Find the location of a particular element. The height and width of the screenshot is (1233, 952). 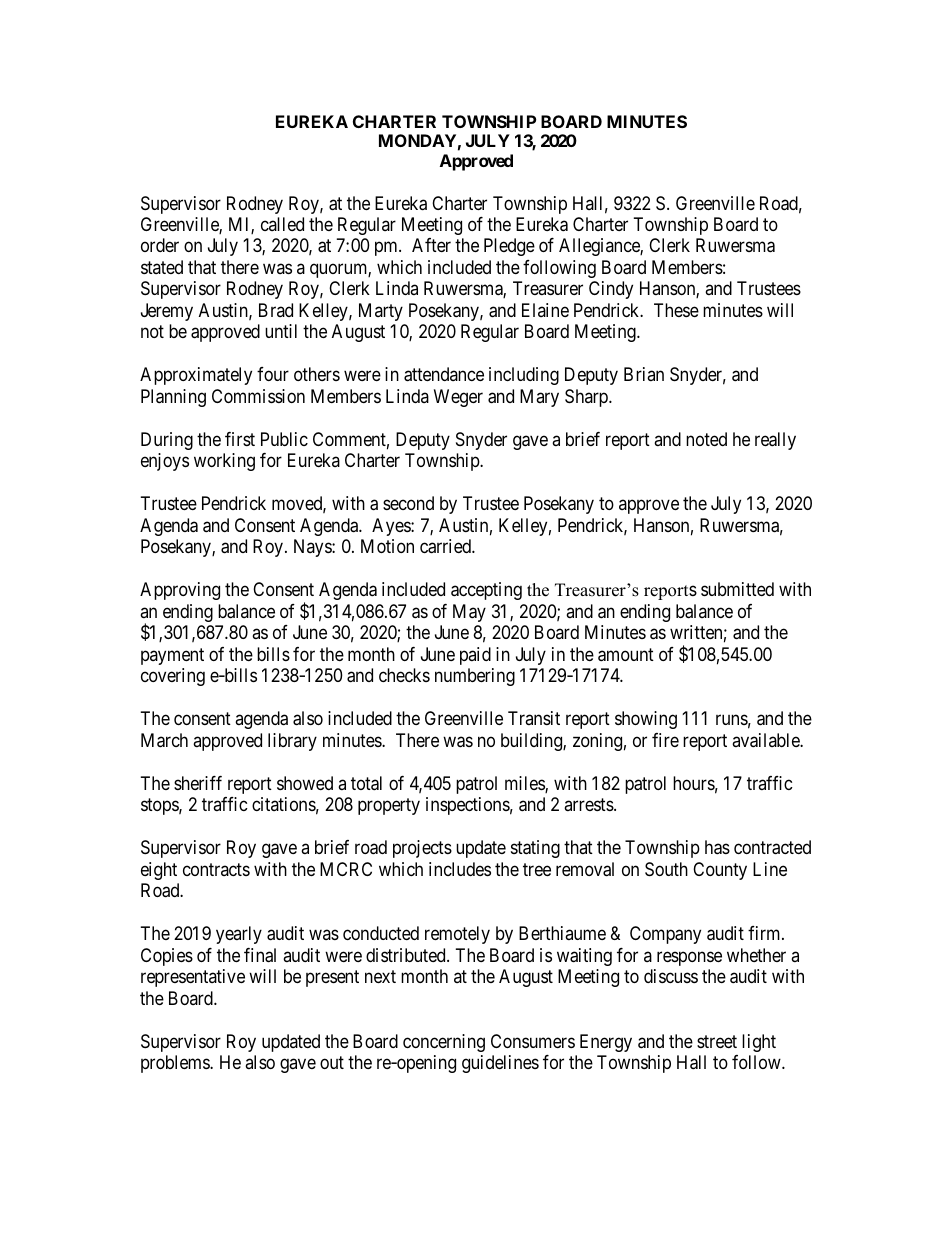

These is located at coordinates (676, 310).
